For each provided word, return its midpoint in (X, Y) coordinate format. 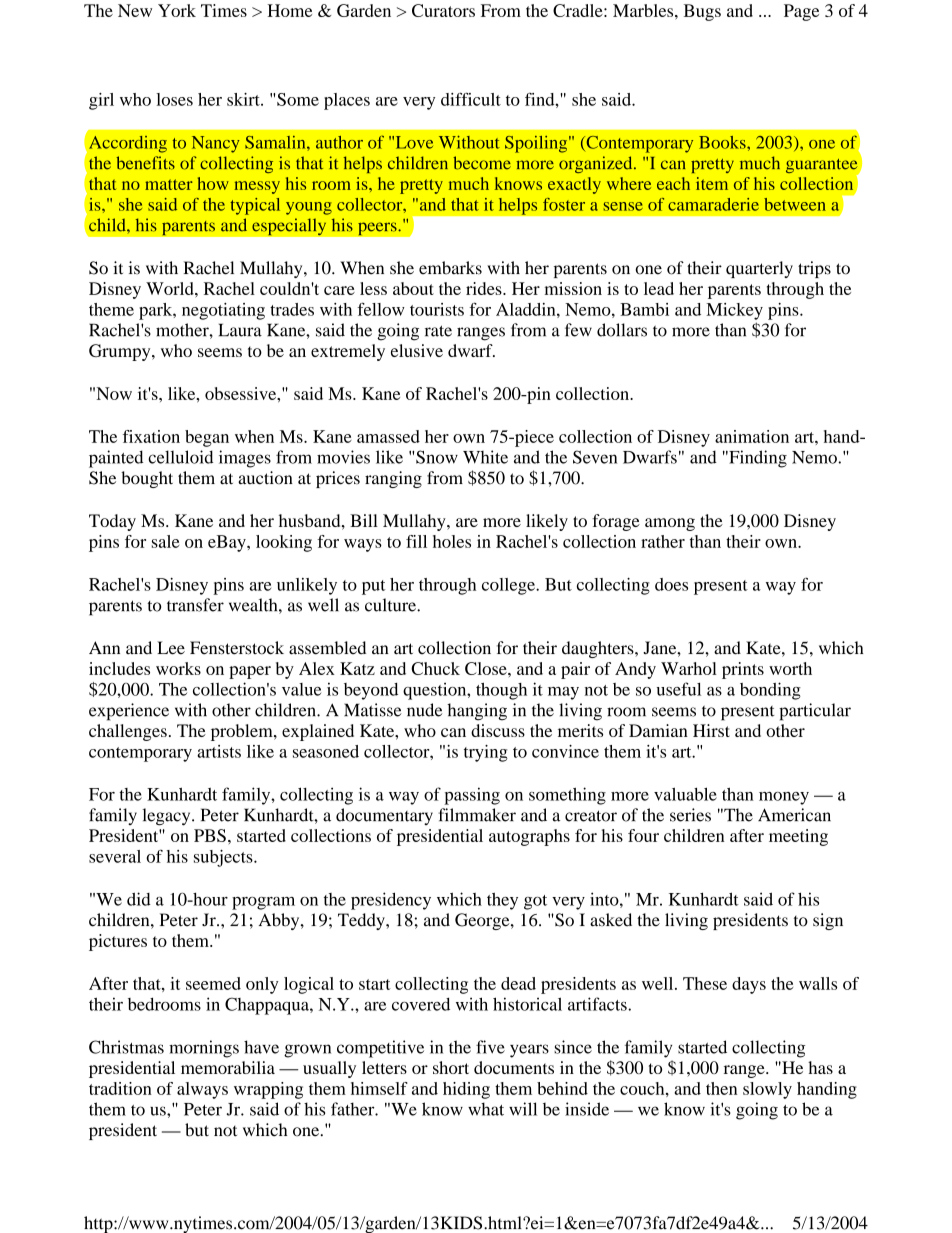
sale (165, 541)
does (671, 584)
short (451, 1067)
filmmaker (477, 815)
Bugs (702, 12)
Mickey (734, 311)
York (177, 10)
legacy (167, 817)
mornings (204, 1049)
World (171, 288)
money (784, 798)
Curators (443, 10)
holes (452, 541)
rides (485, 288)
